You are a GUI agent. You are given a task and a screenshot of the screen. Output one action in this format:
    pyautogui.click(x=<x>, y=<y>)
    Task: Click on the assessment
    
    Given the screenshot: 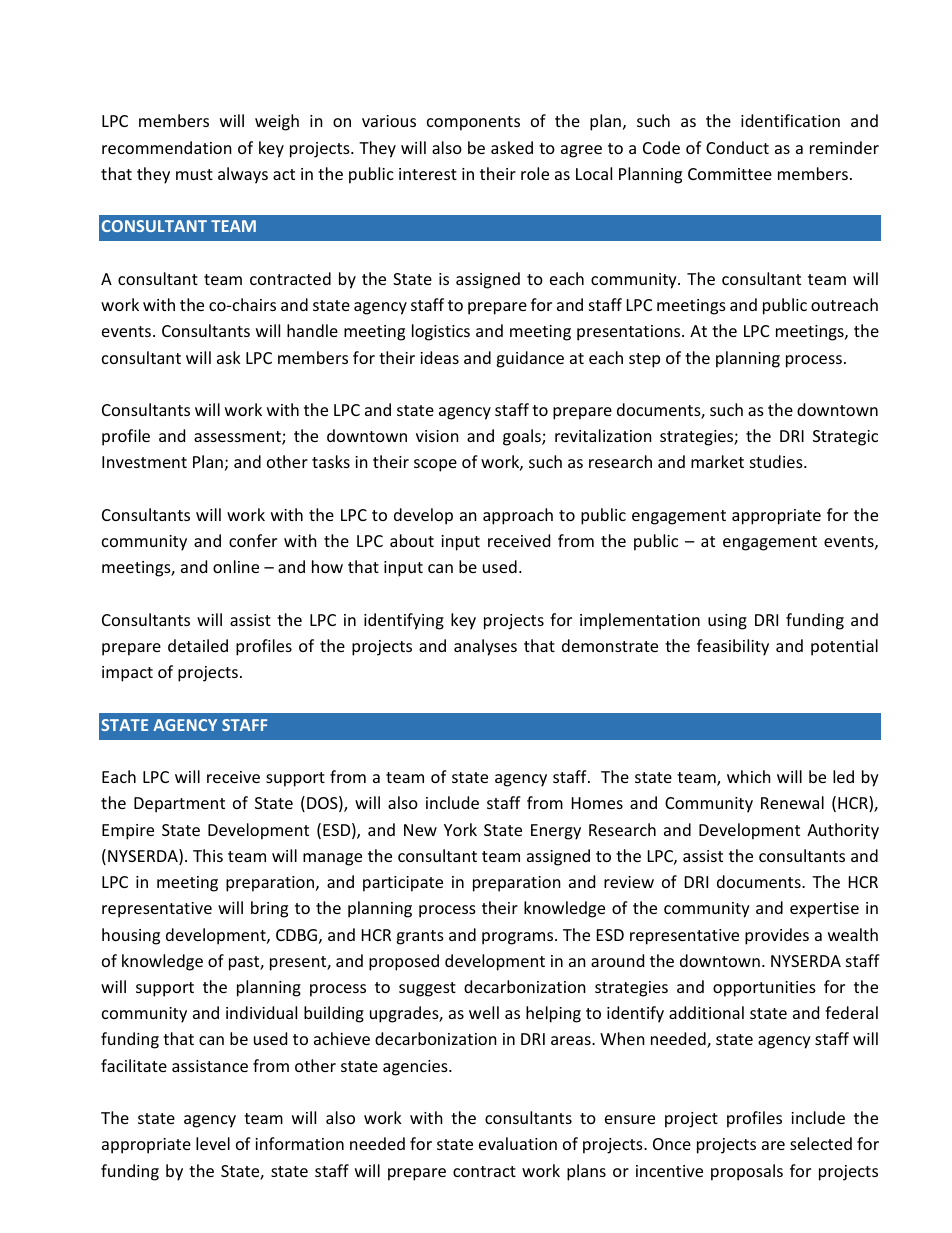 What is the action you would take?
    pyautogui.click(x=238, y=438)
